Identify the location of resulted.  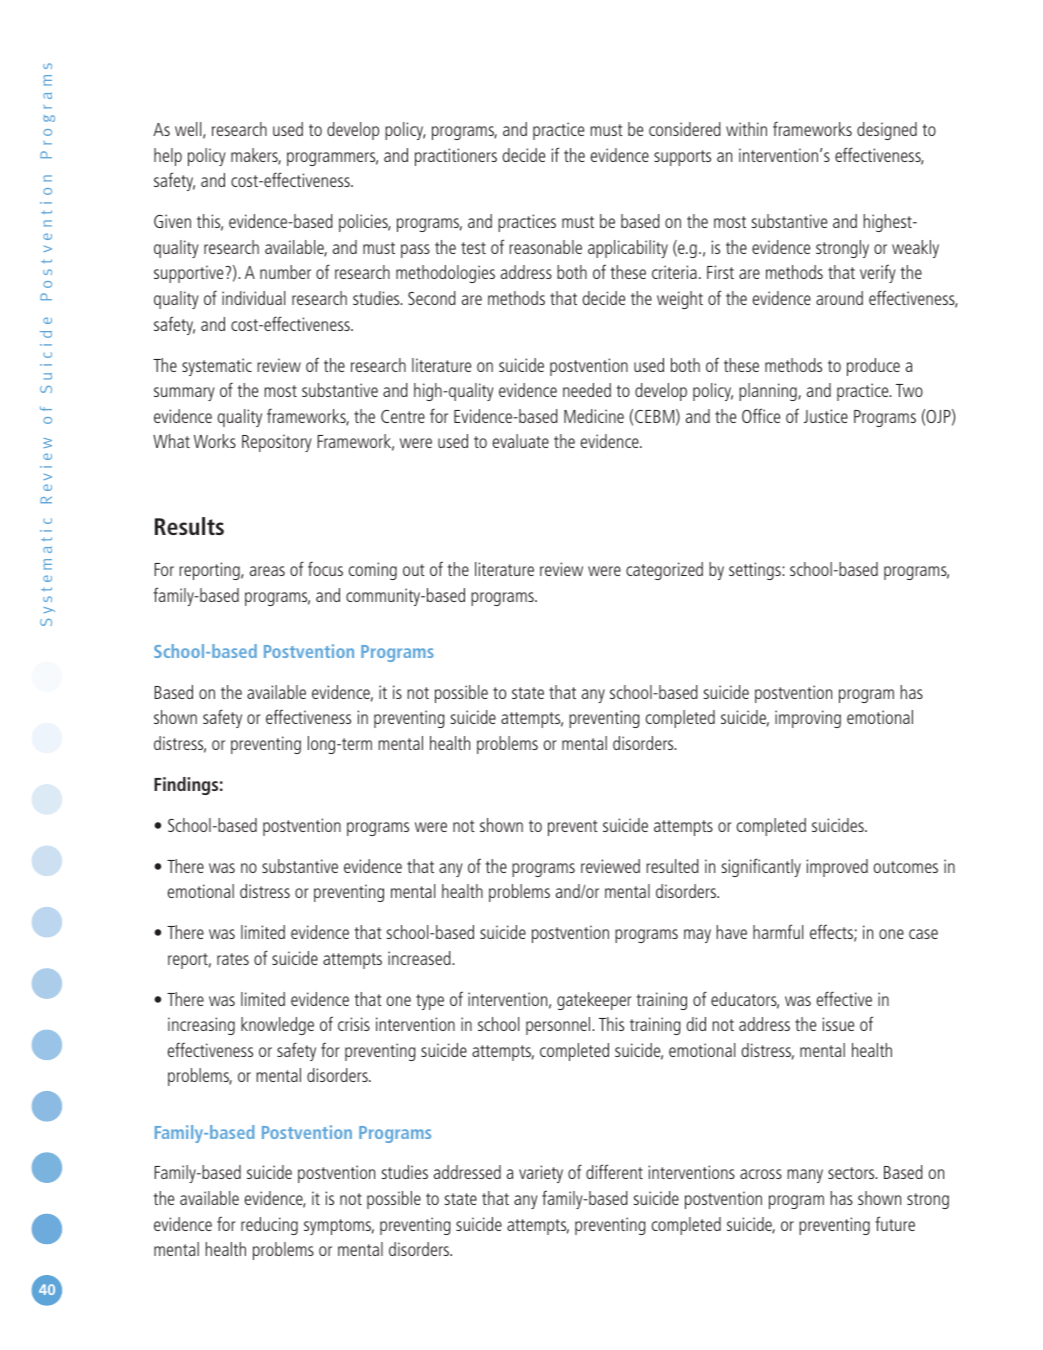
(672, 866).
